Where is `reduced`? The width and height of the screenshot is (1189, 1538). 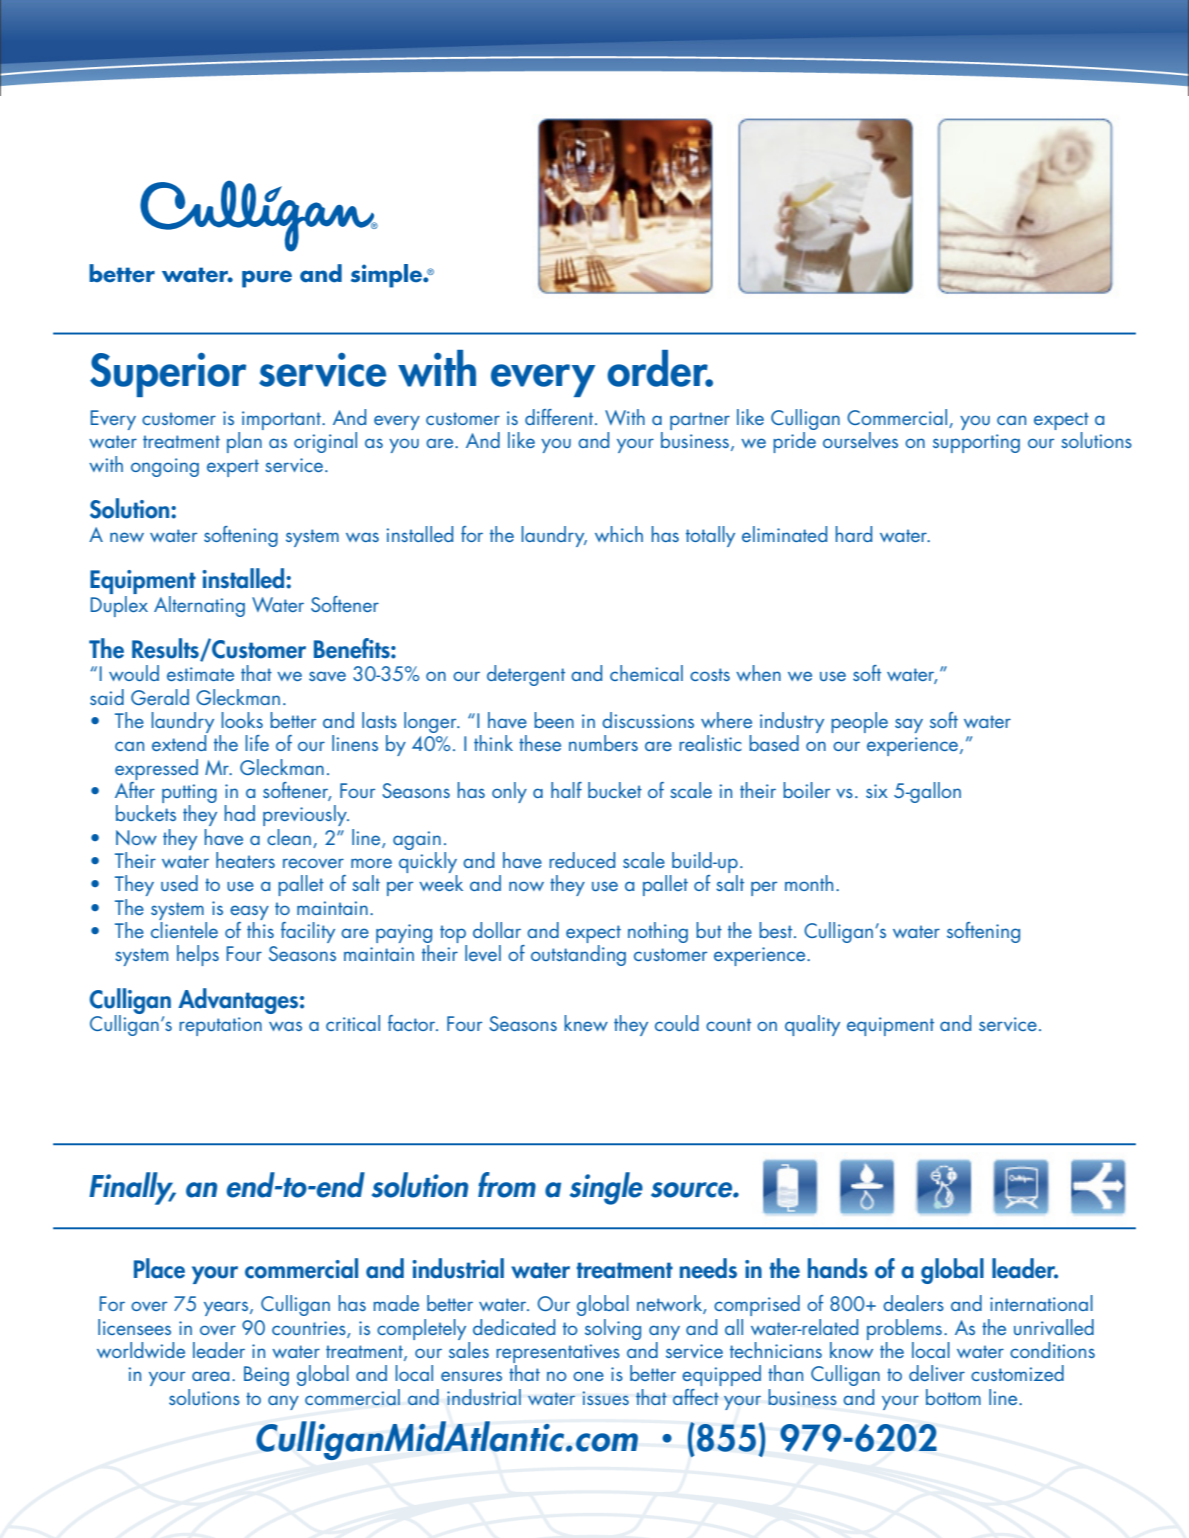
reduced is located at coordinates (582, 860).
